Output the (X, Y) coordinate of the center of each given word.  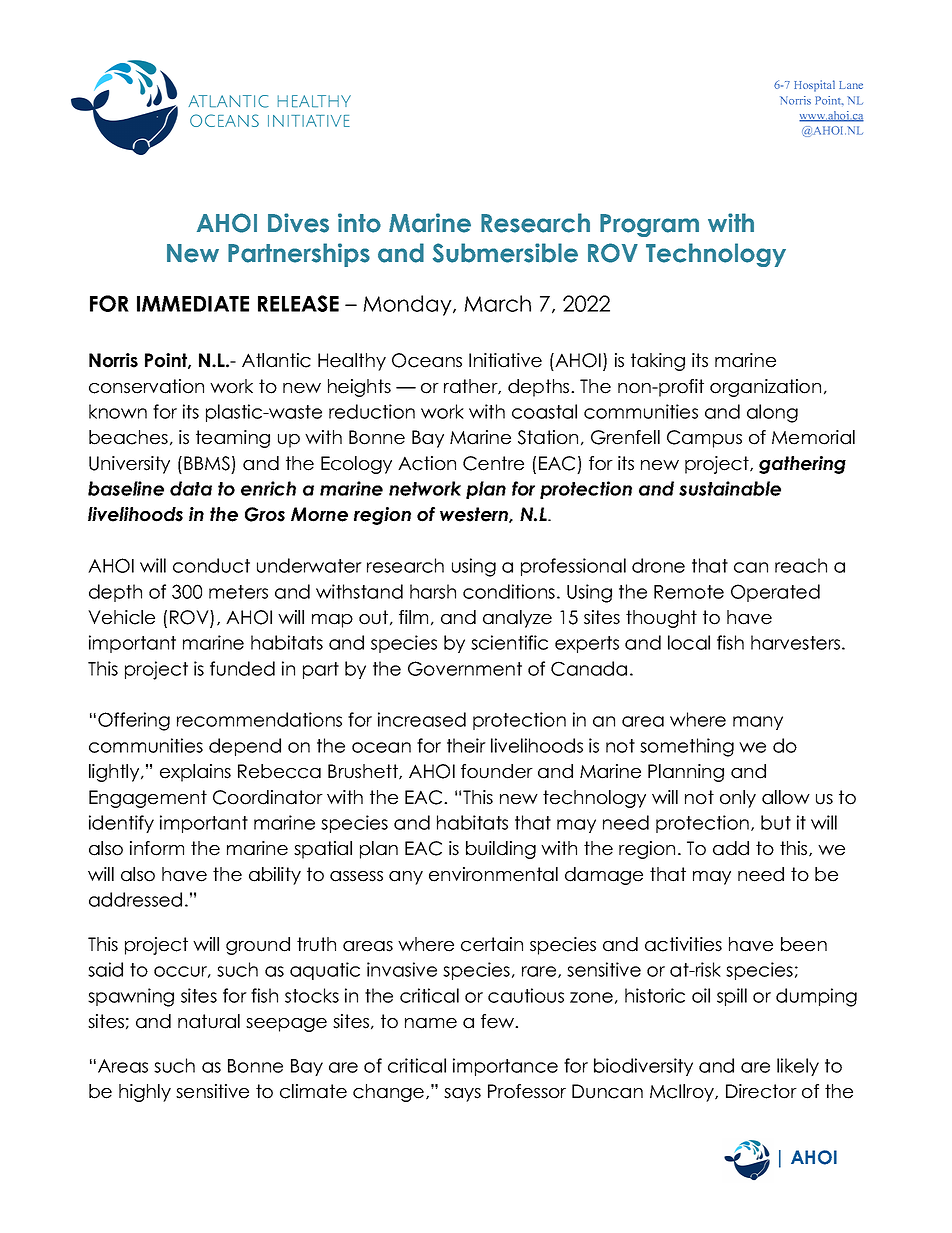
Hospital (814, 86)
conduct (211, 565)
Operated (775, 593)
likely (798, 1067)
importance (505, 1067)
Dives (298, 223)
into (359, 223)
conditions (509, 591)
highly (145, 1093)
